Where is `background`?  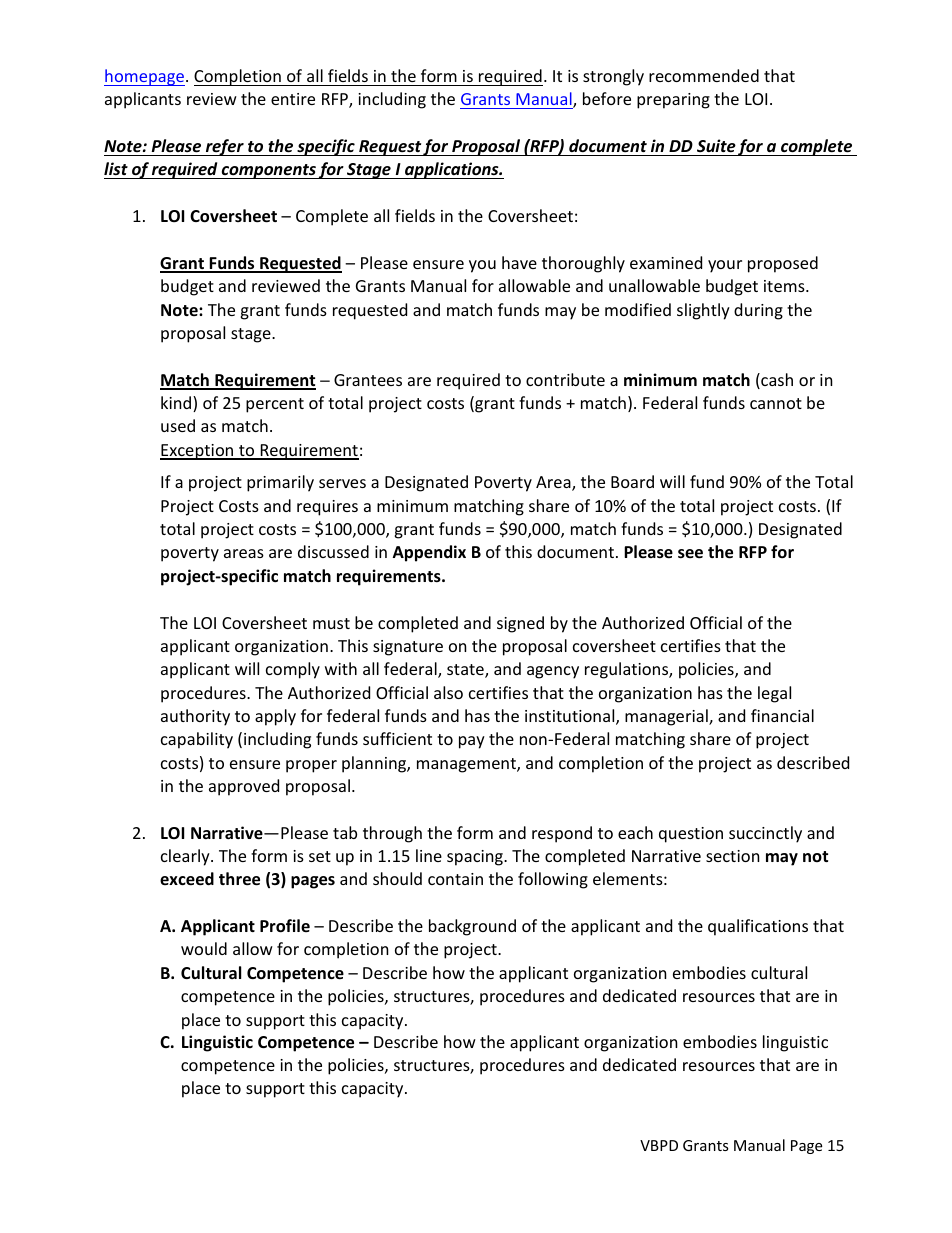 background is located at coordinates (472, 927).
